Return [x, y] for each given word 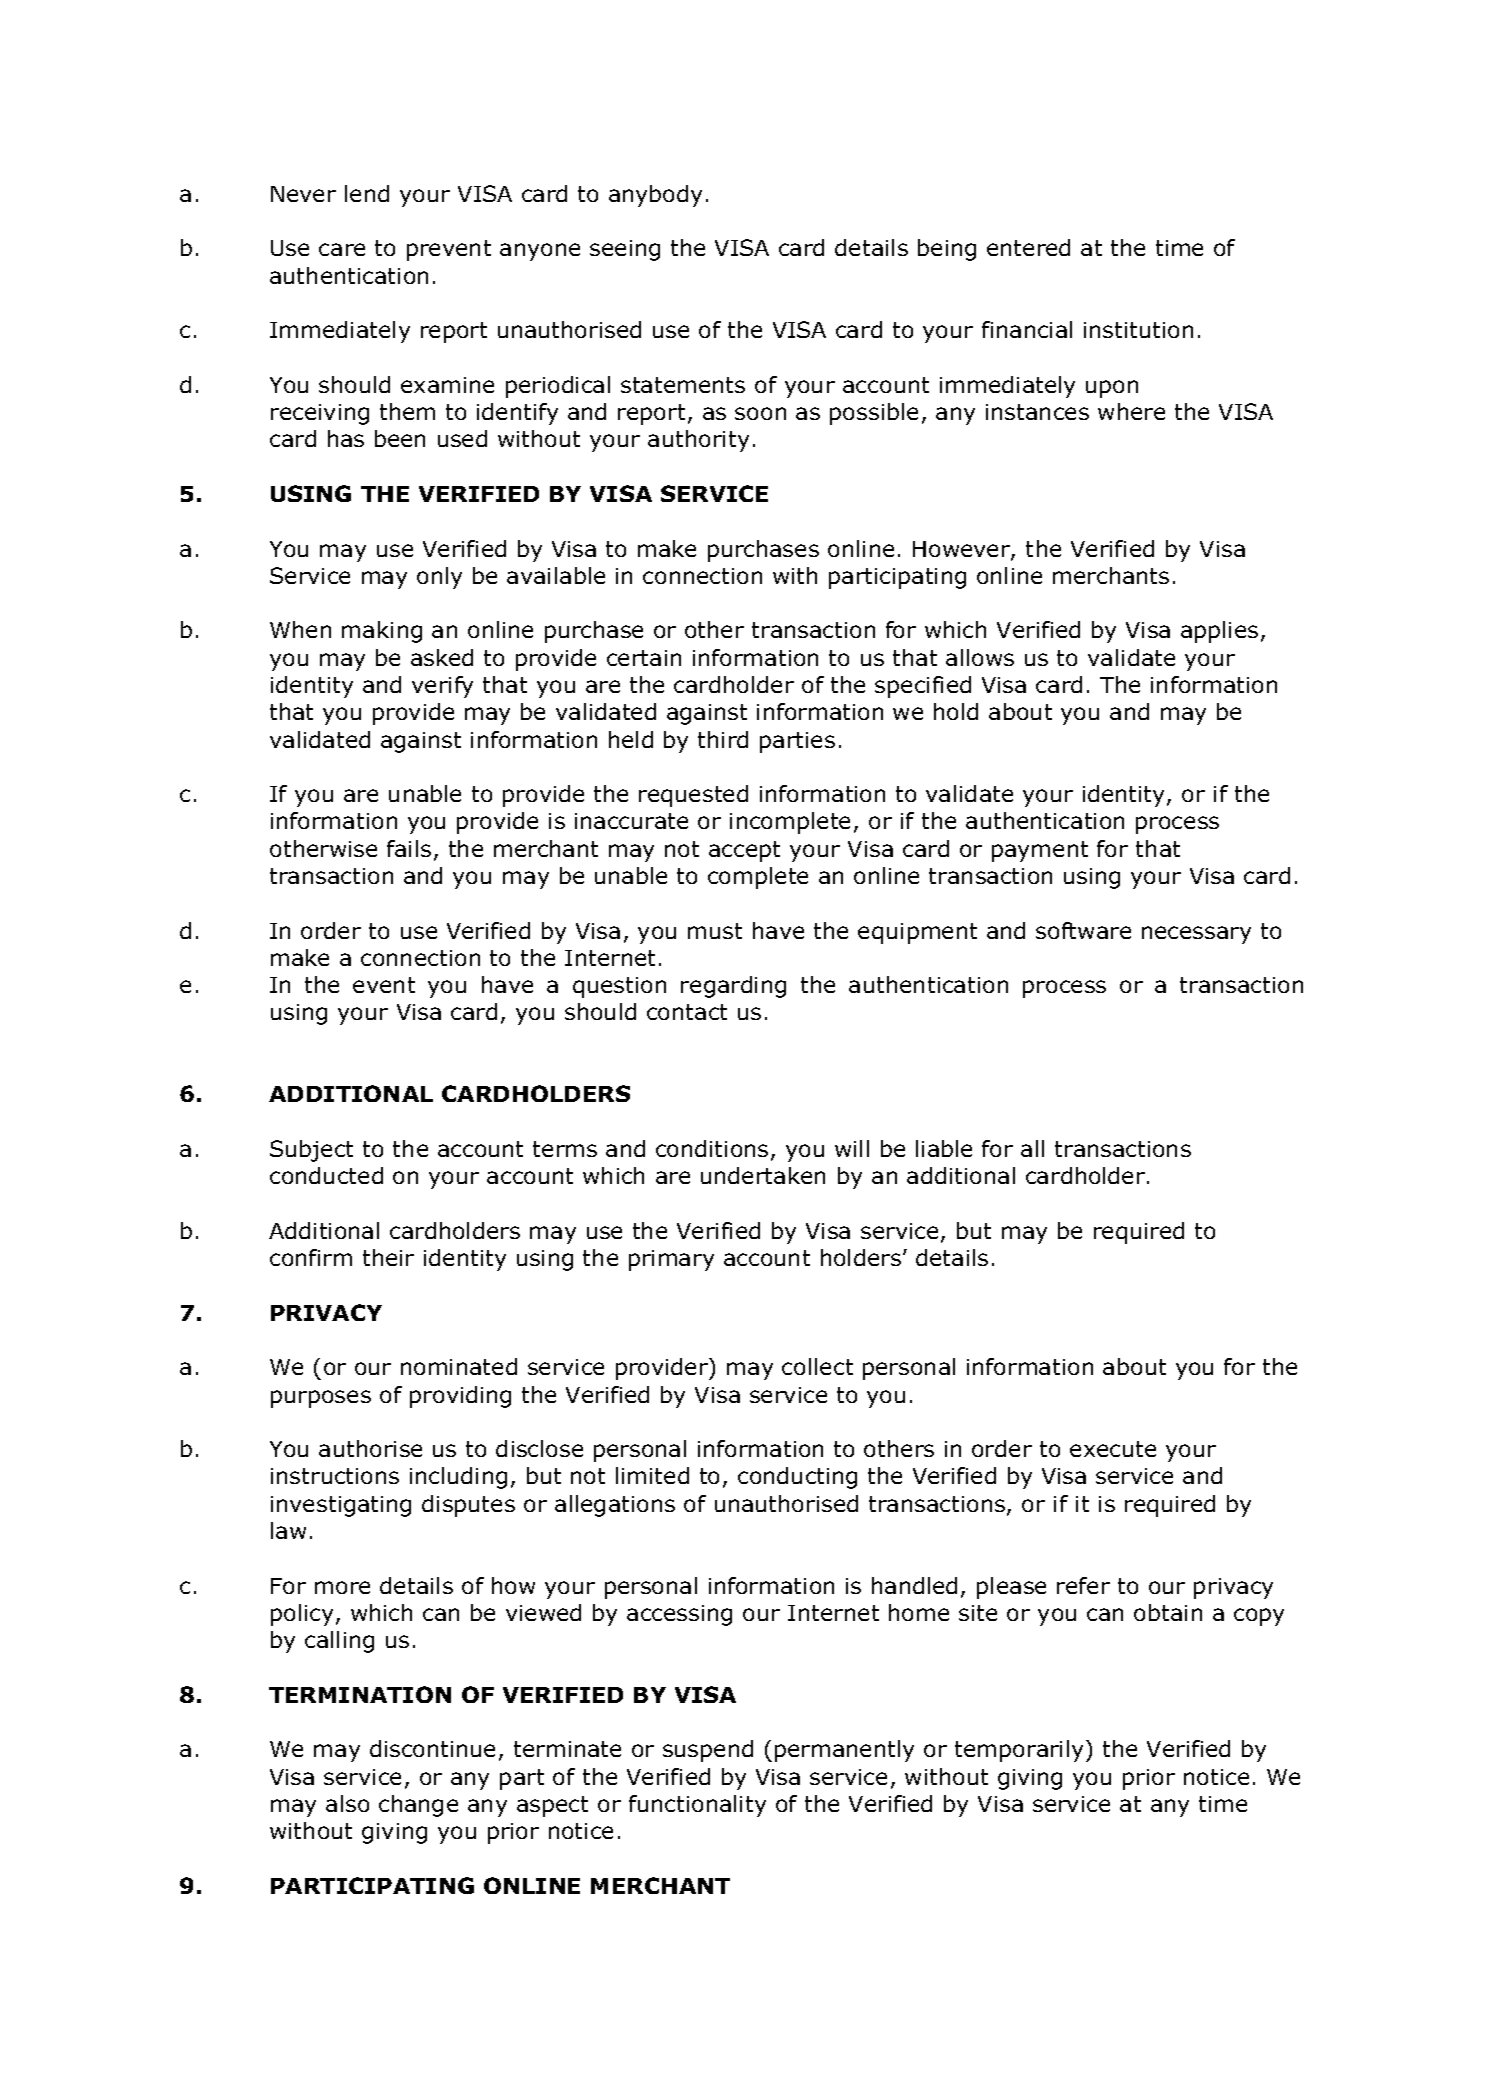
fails [409, 848]
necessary [1196, 935]
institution [1138, 330]
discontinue [432, 1748]
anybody [655, 196]
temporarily [1021, 1751]
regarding [733, 987]
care [342, 249]
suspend [708, 1751]
